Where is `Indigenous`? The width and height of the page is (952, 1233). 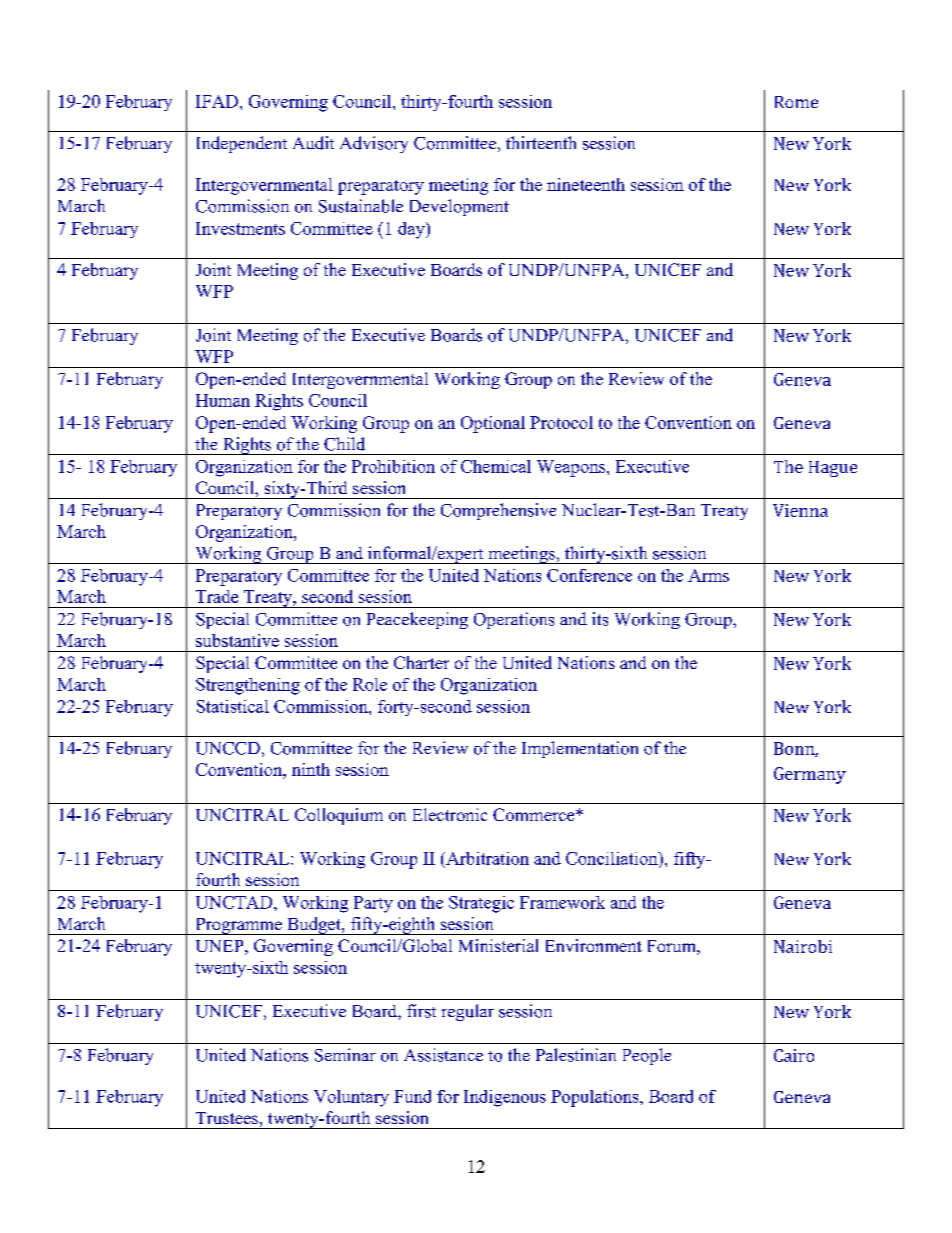 Indigenous is located at coordinates (505, 1098).
